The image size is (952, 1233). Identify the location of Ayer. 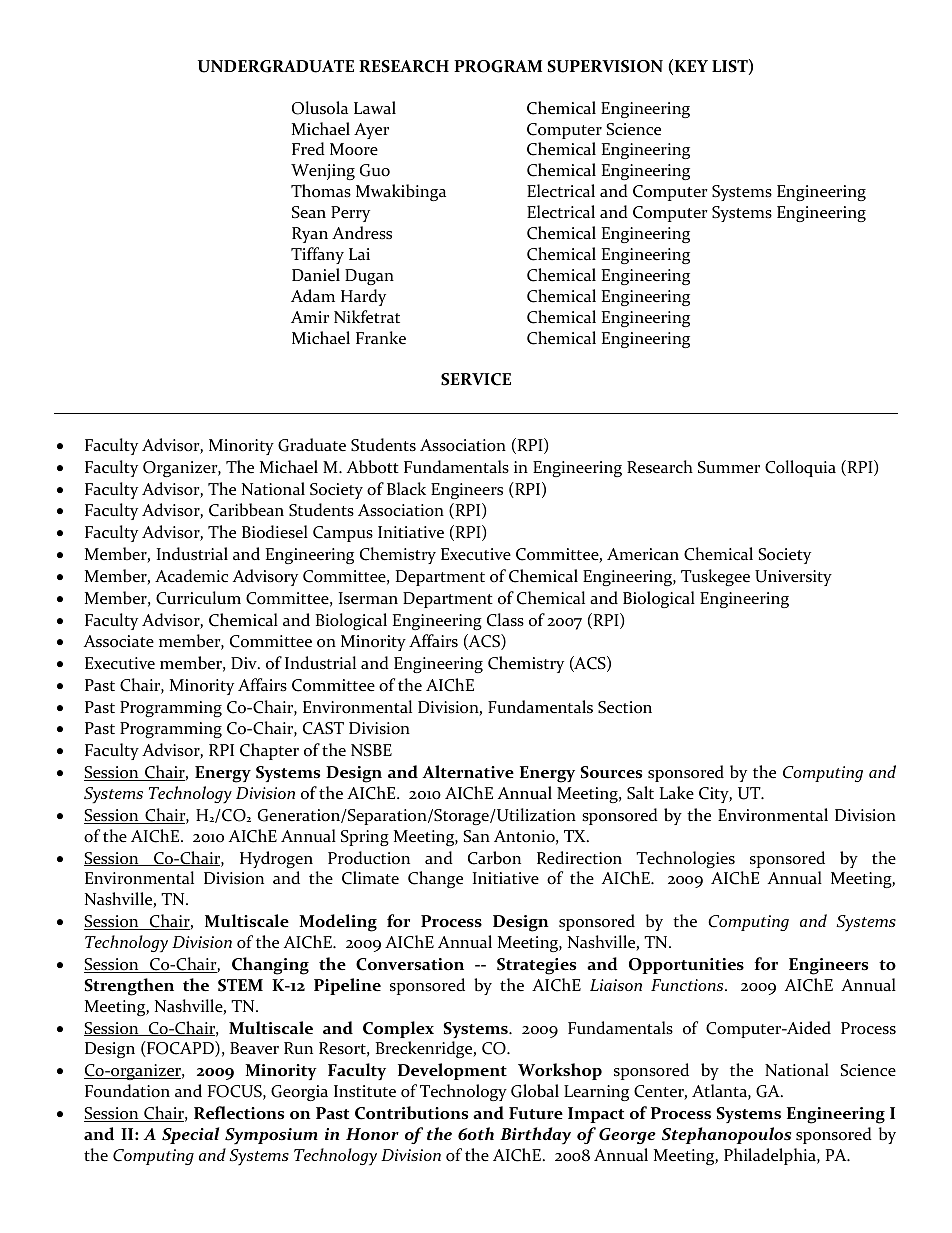
(371, 131).
